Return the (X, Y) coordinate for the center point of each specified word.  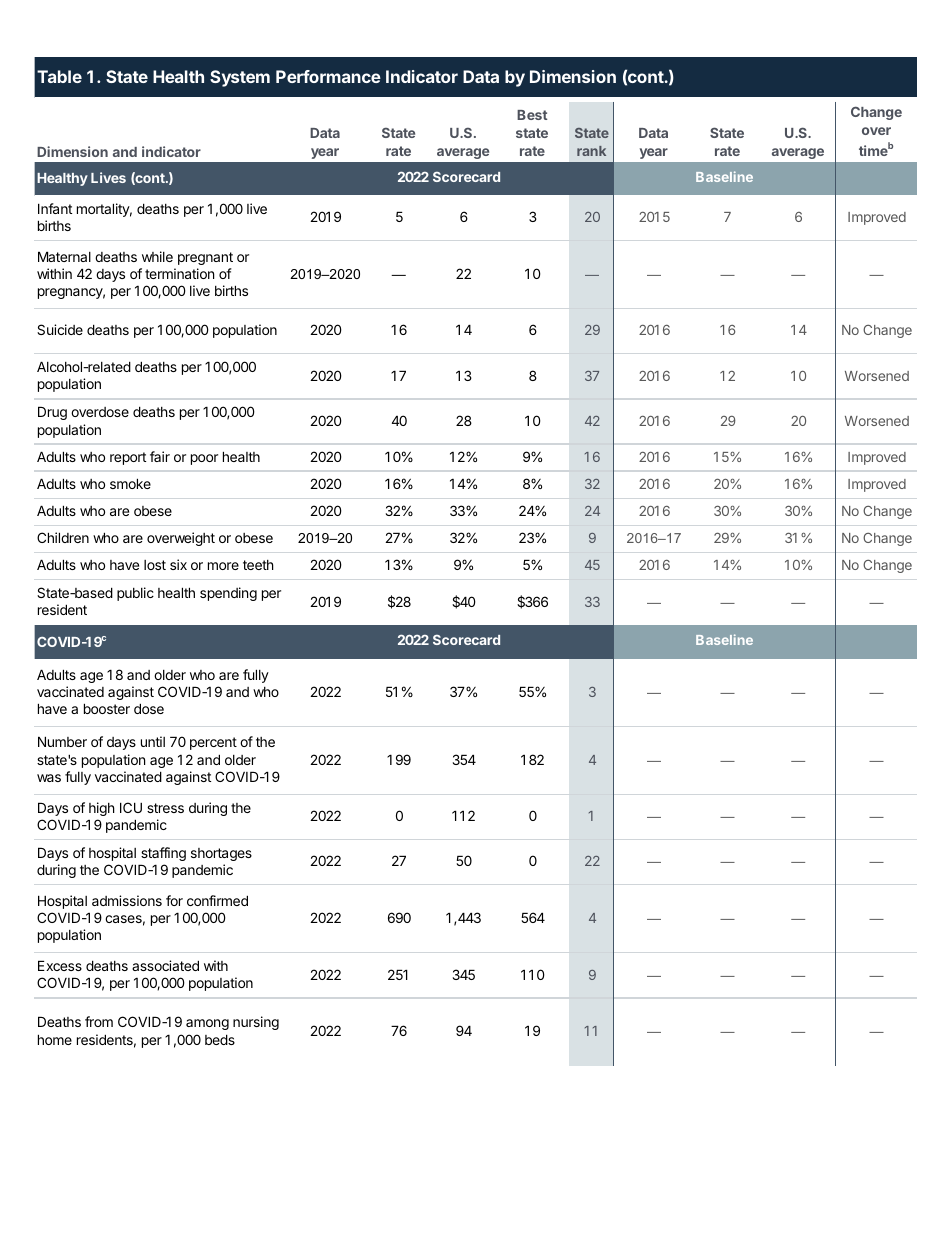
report (128, 458)
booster (107, 708)
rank (591, 151)
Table (59, 76)
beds (220, 1039)
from (99, 1021)
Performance (328, 76)
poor (204, 459)
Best (532, 115)
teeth (258, 565)
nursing (256, 1023)
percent (213, 743)
